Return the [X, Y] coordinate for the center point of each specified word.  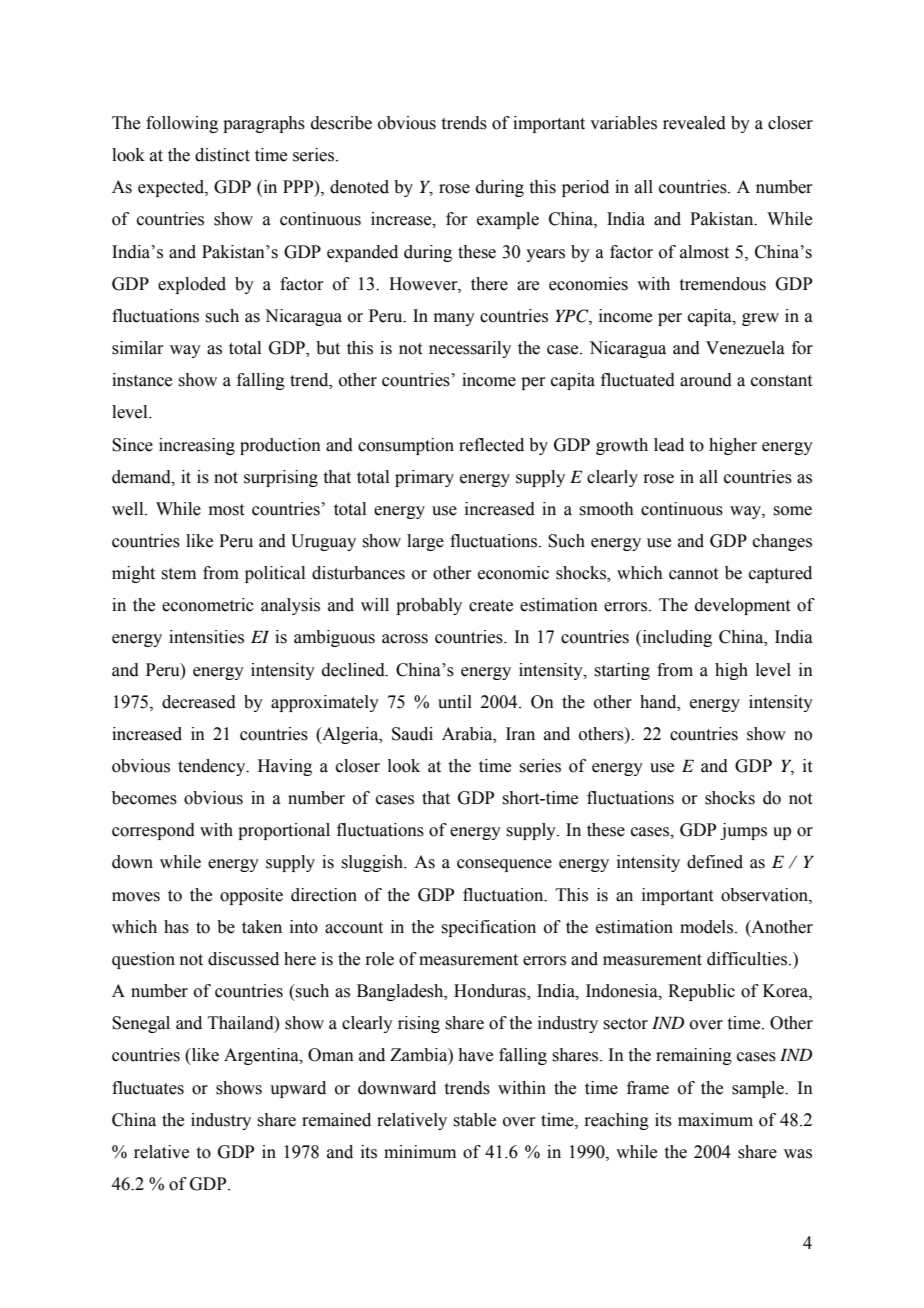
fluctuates [148, 1088]
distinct [222, 155]
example [508, 220]
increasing [197, 446]
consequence [504, 865]
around [706, 380]
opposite [251, 896]
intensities [206, 637]
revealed [694, 123]
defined [715, 862]
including [676, 638]
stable [474, 1120]
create [491, 606]
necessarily [470, 349]
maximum [715, 1120]
